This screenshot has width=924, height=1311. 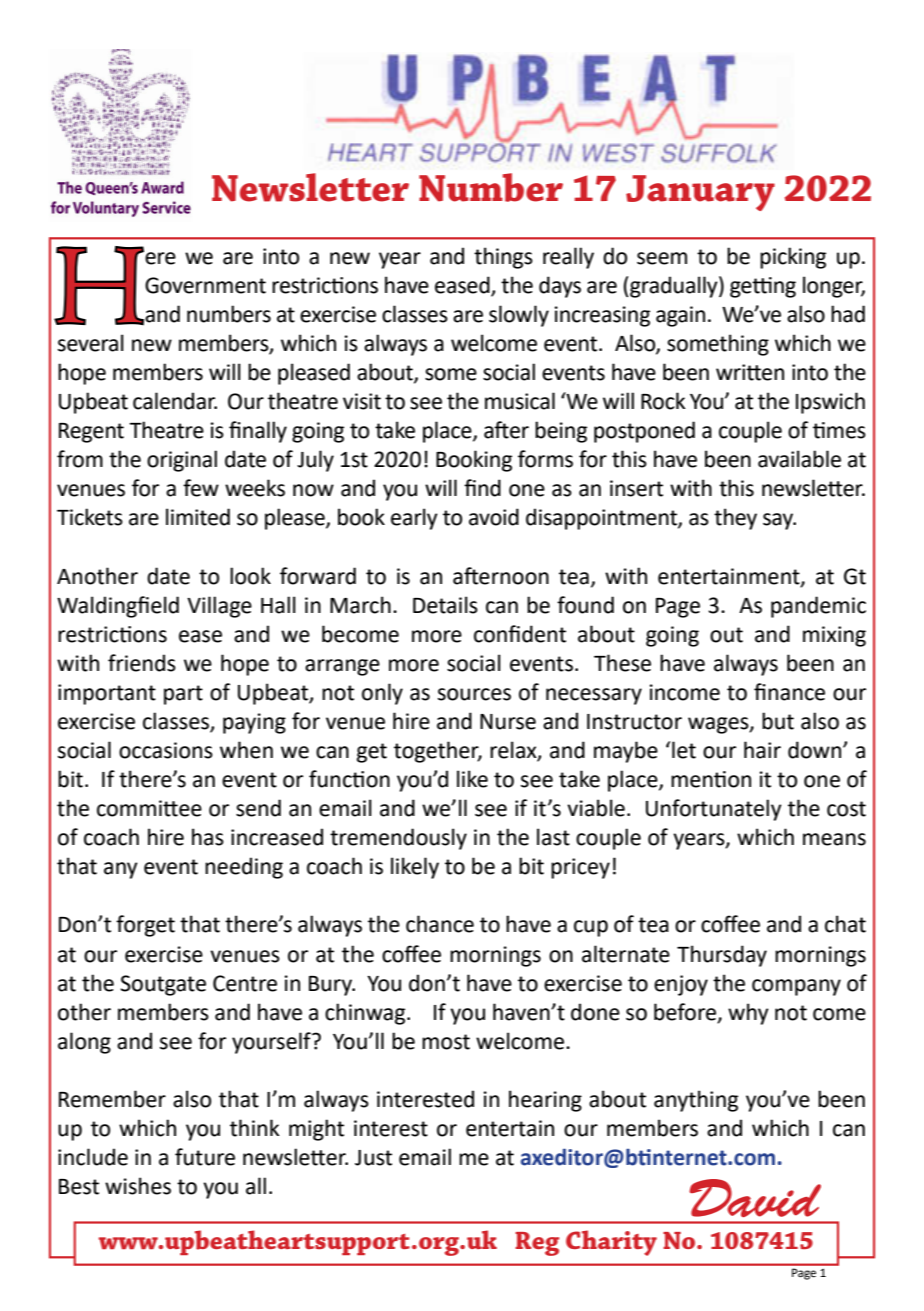 What do you see at coordinates (373, 1158) in the screenshot?
I see `Just` at bounding box center [373, 1158].
